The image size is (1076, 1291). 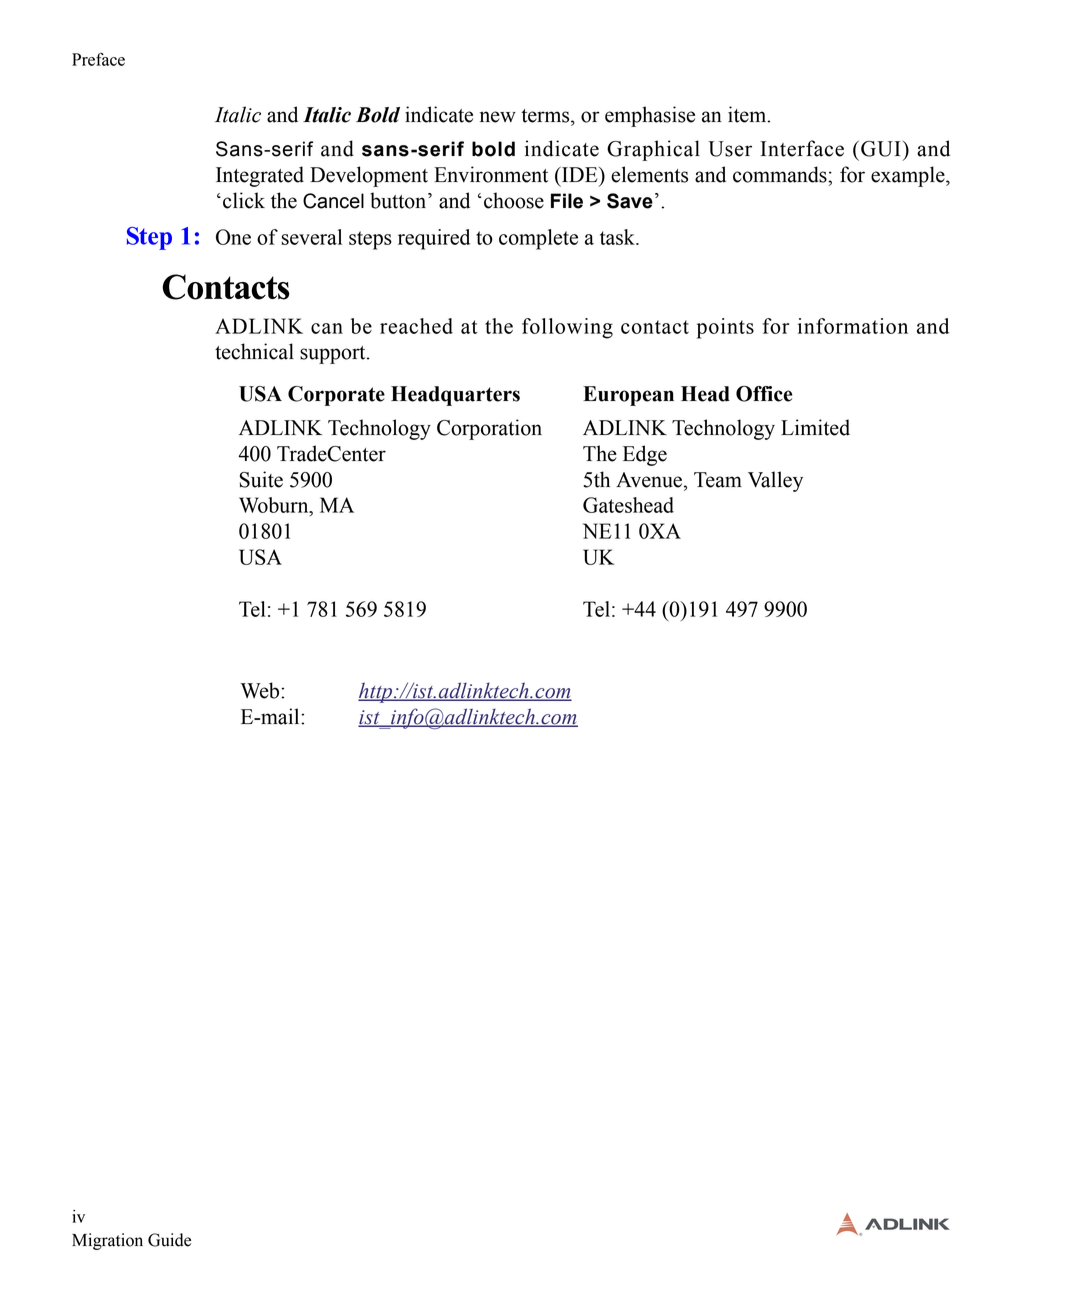 I want to click on new, so click(x=498, y=117).
